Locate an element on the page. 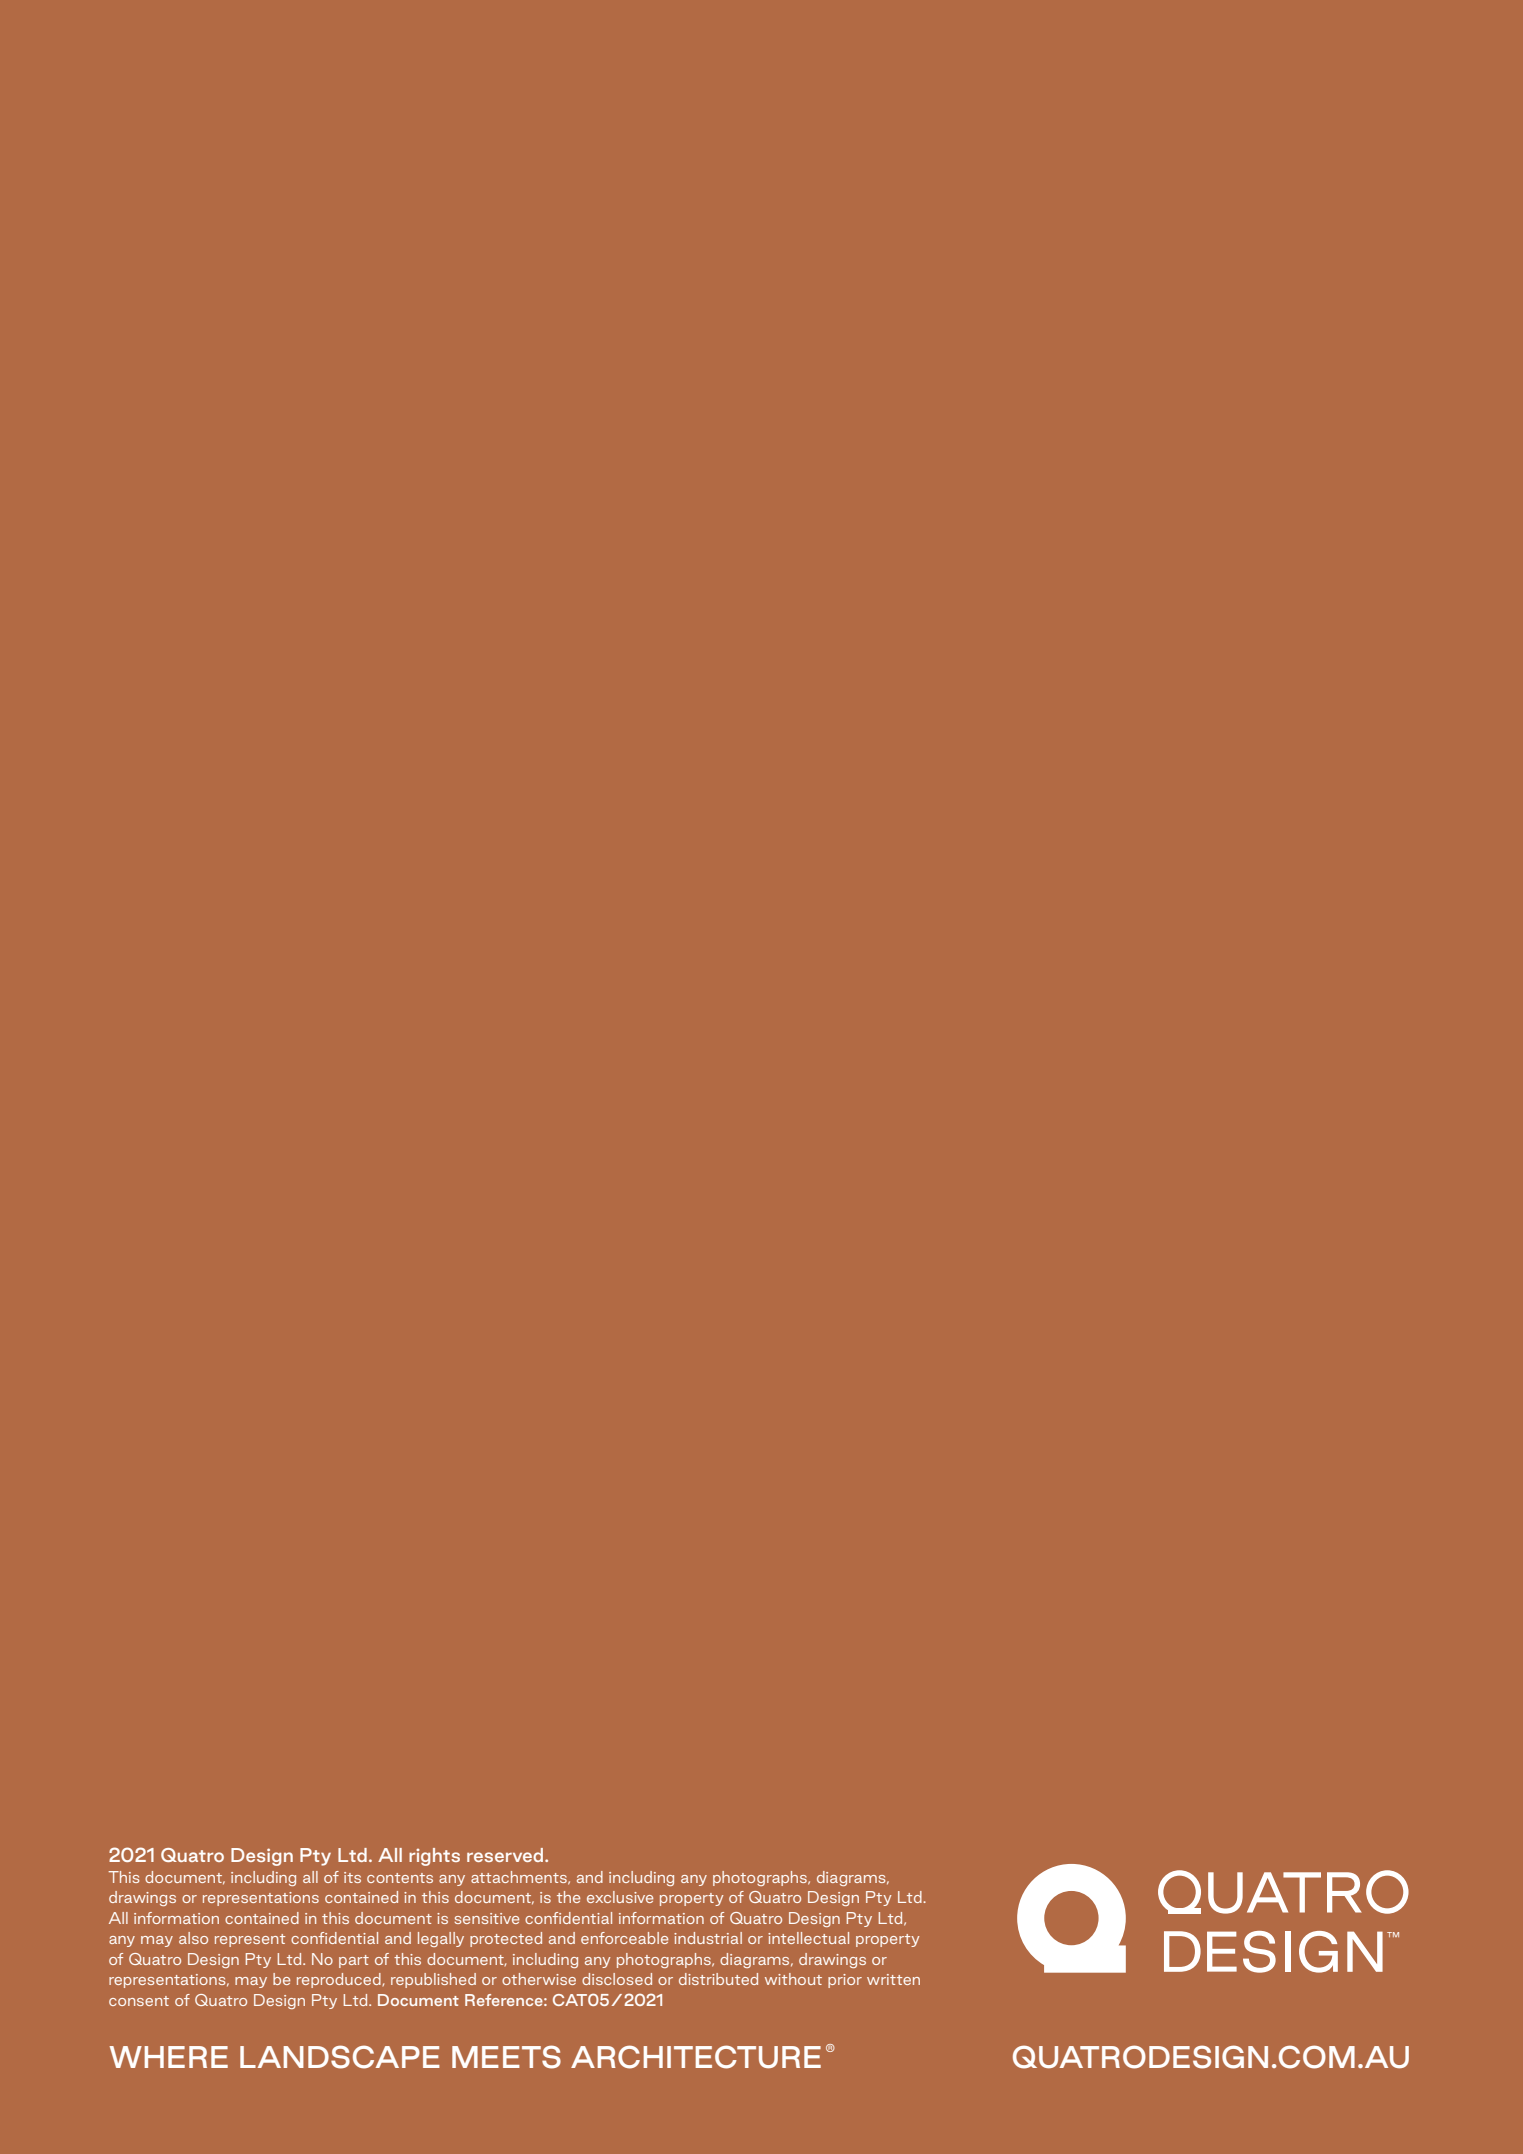 Image resolution: width=1523 pixels, height=2154 pixels. intellectual is located at coordinates (808, 1938).
